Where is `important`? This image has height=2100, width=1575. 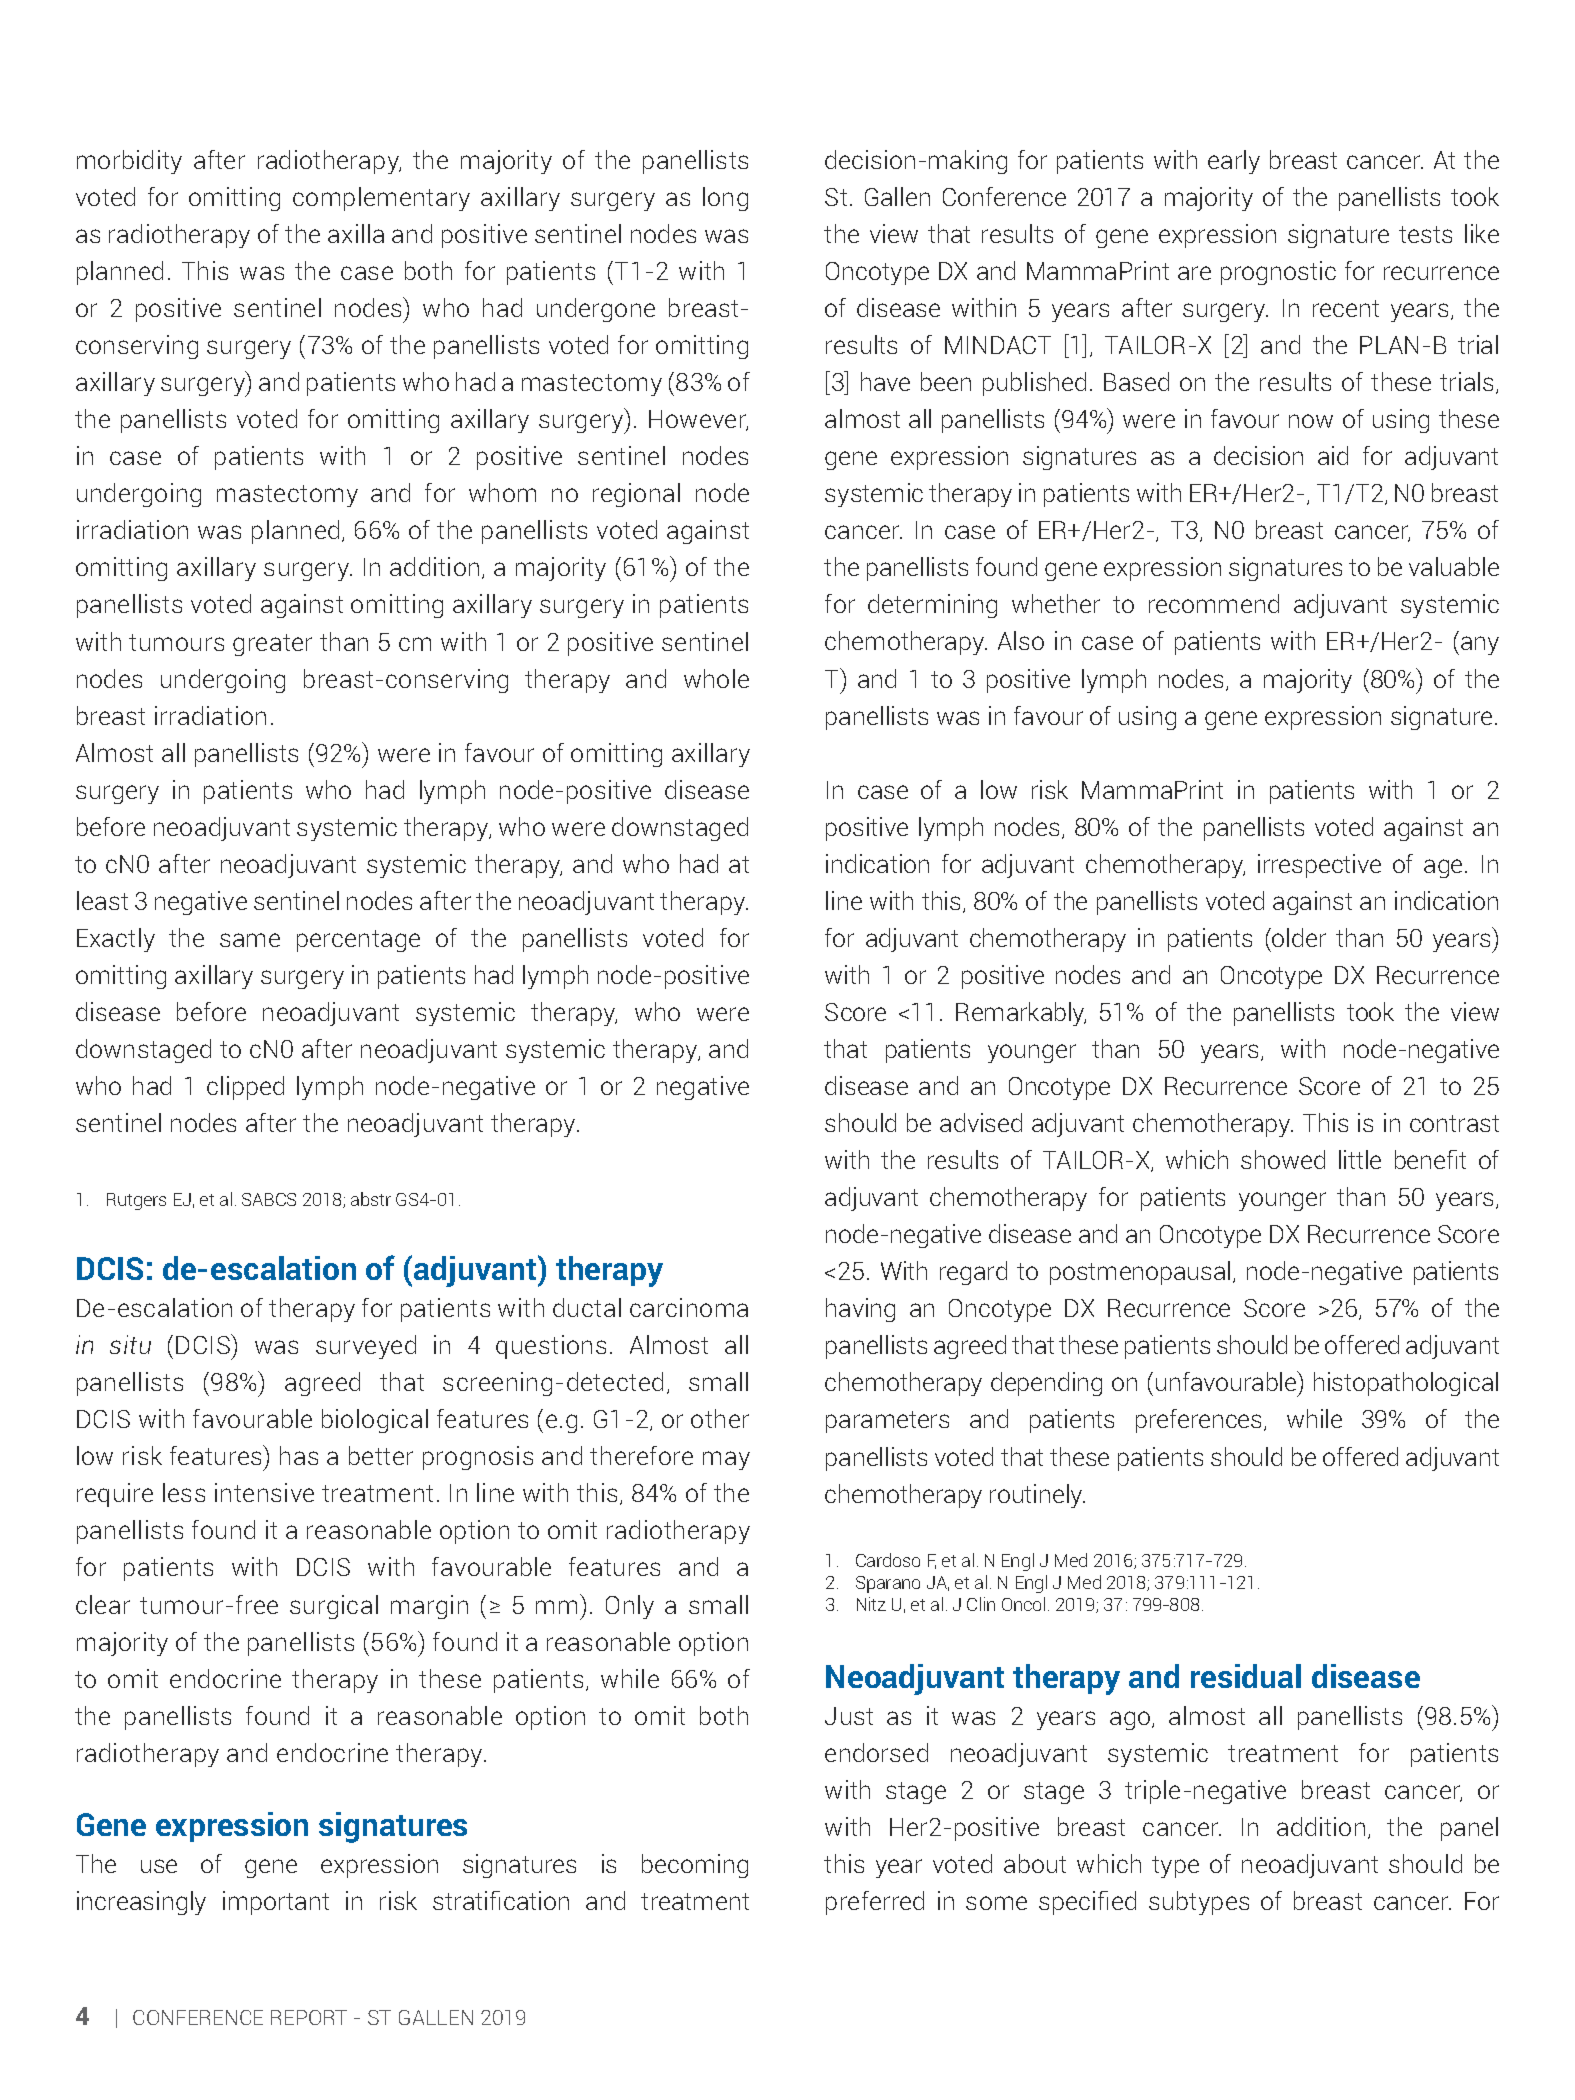
important is located at coordinates (276, 1903).
